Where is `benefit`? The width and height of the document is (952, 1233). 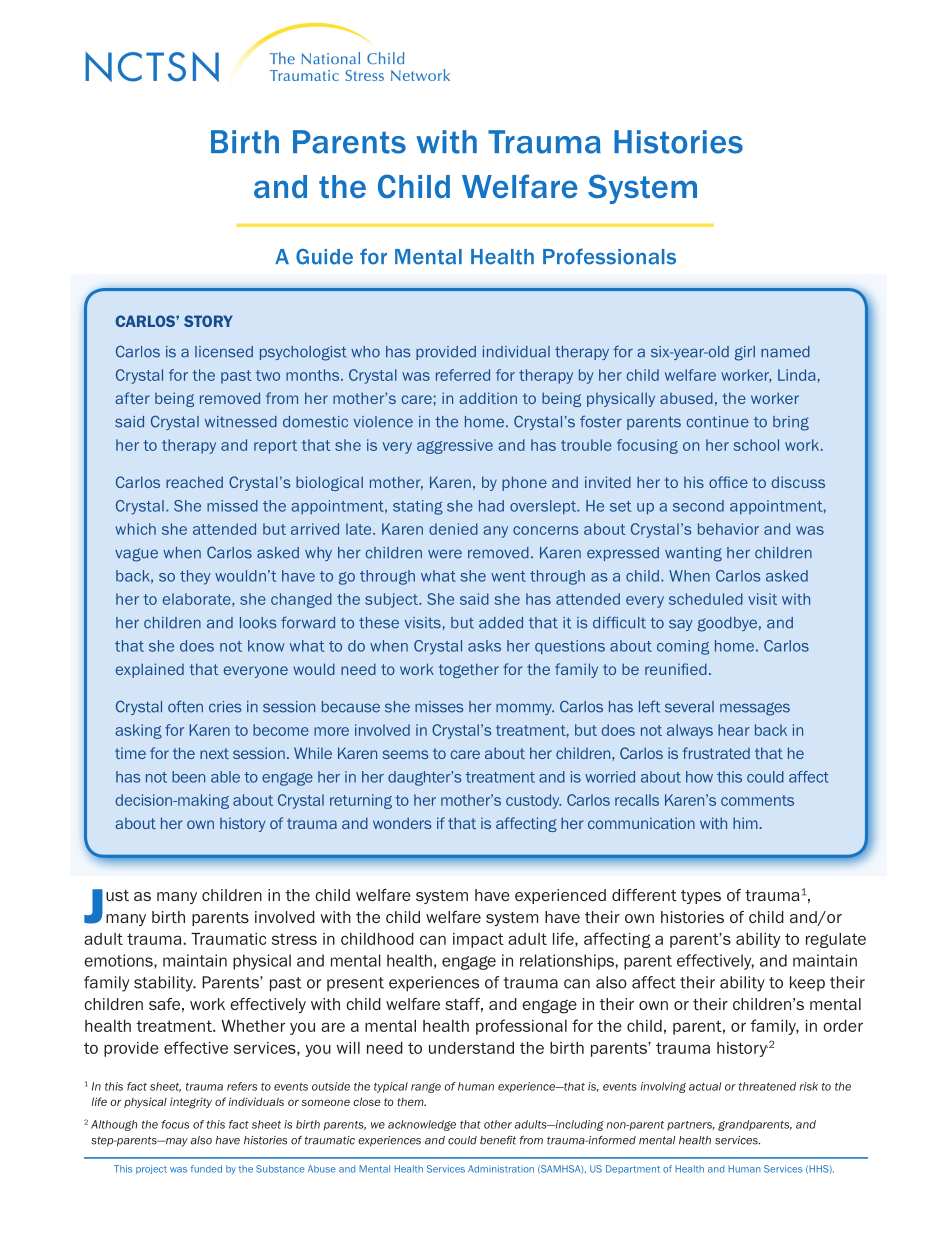
benefit is located at coordinates (498, 1140).
